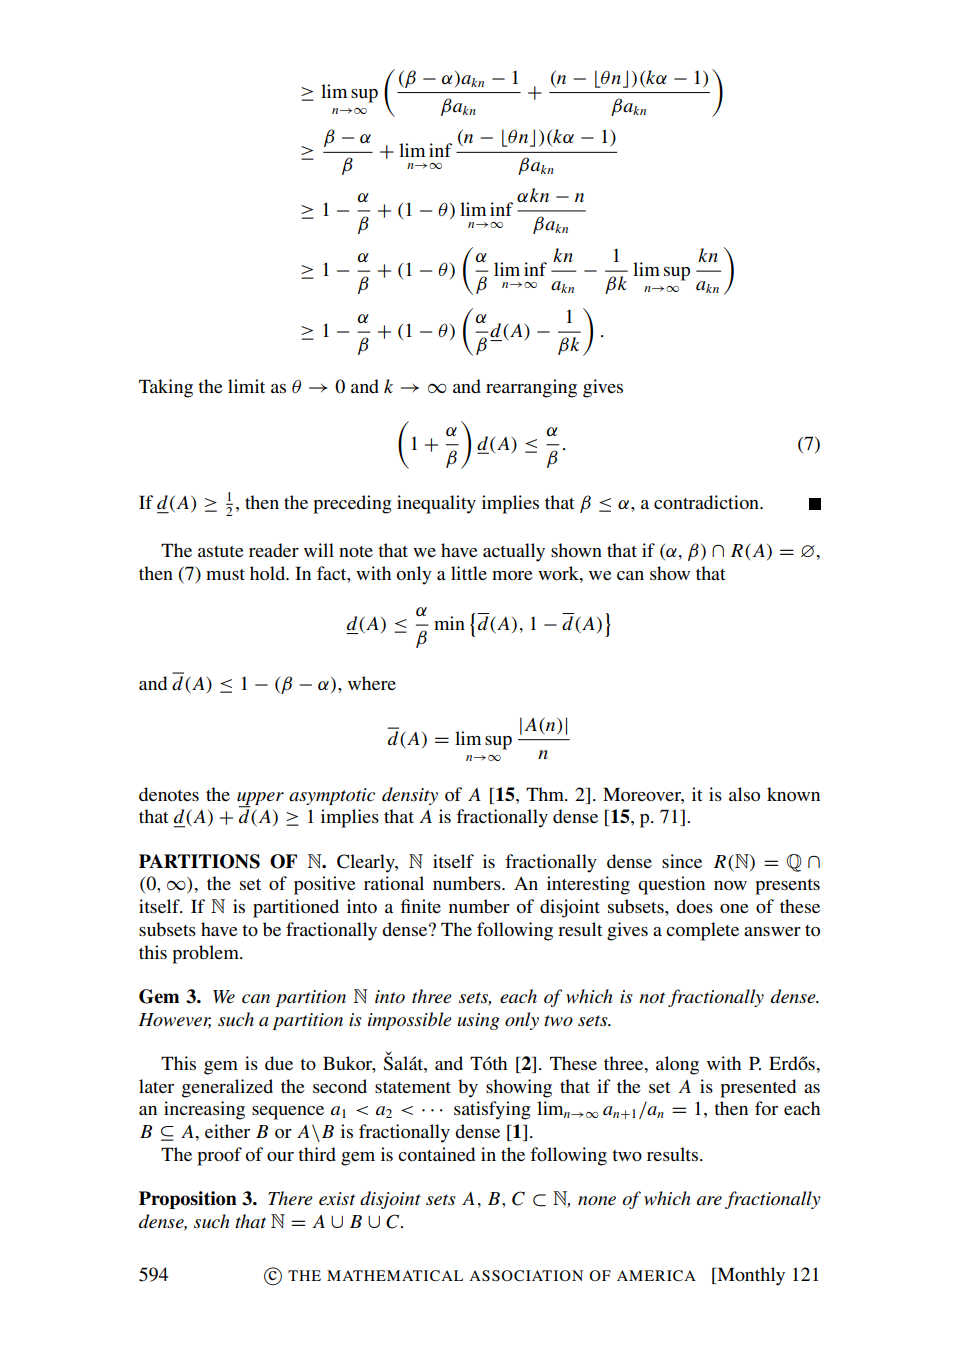 This image has width=958, height=1369. Describe the element at coordinates (744, 794) in the image. I see `also` at that location.
